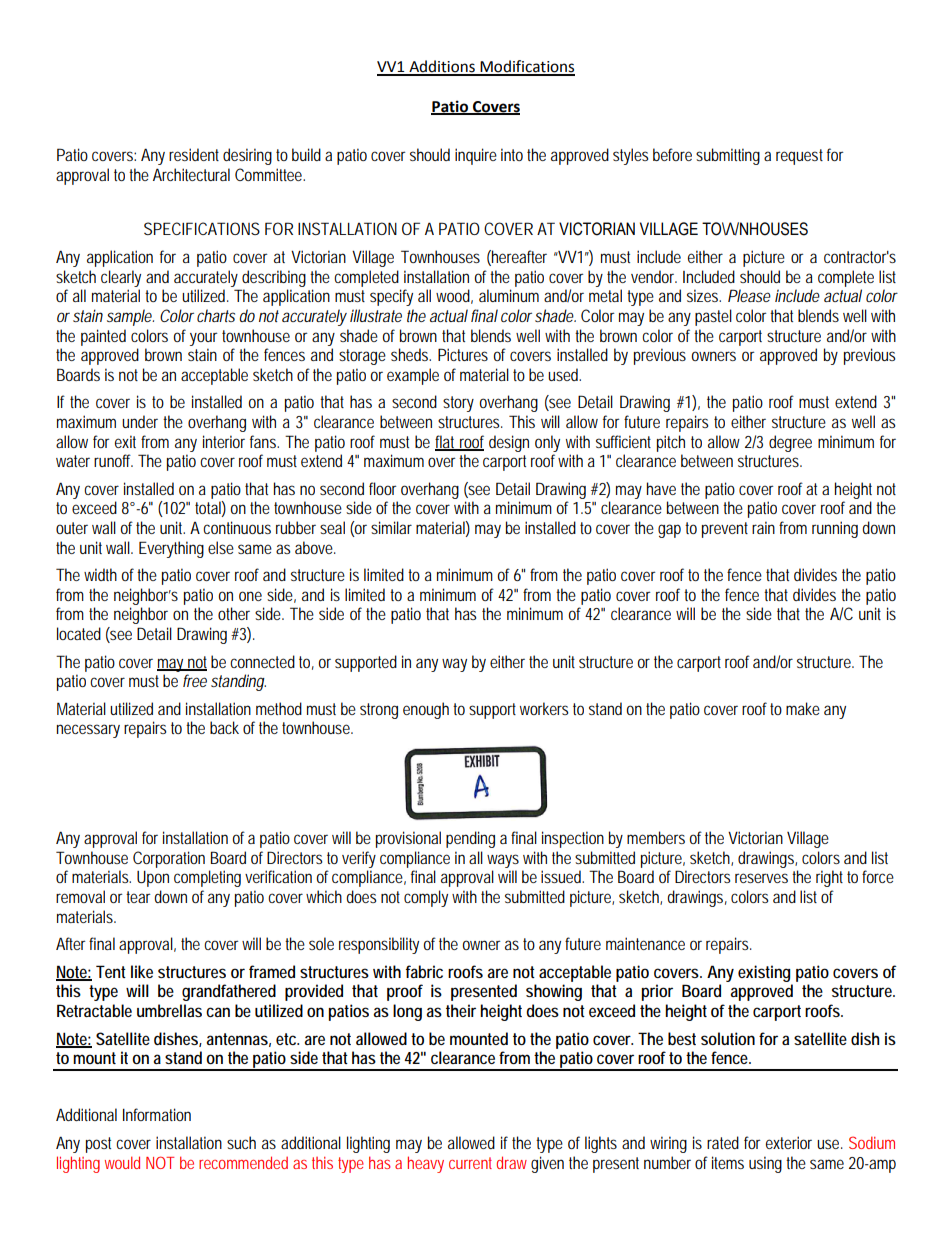 The height and width of the screenshot is (1233, 952). Describe the element at coordinates (157, 1114) in the screenshot. I see `Information` at that location.
